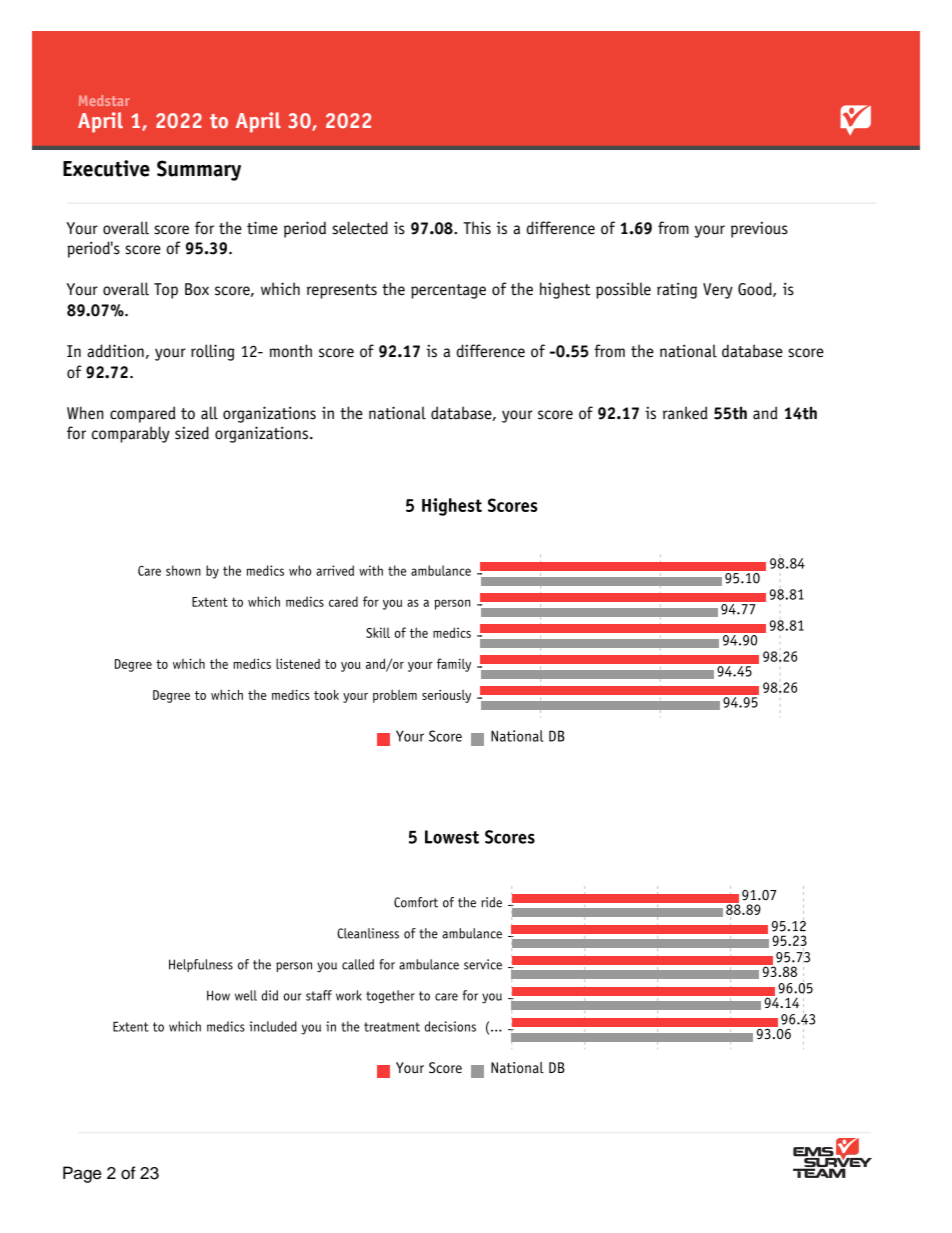  Describe the element at coordinates (759, 230) in the screenshot. I see `previous` at that location.
